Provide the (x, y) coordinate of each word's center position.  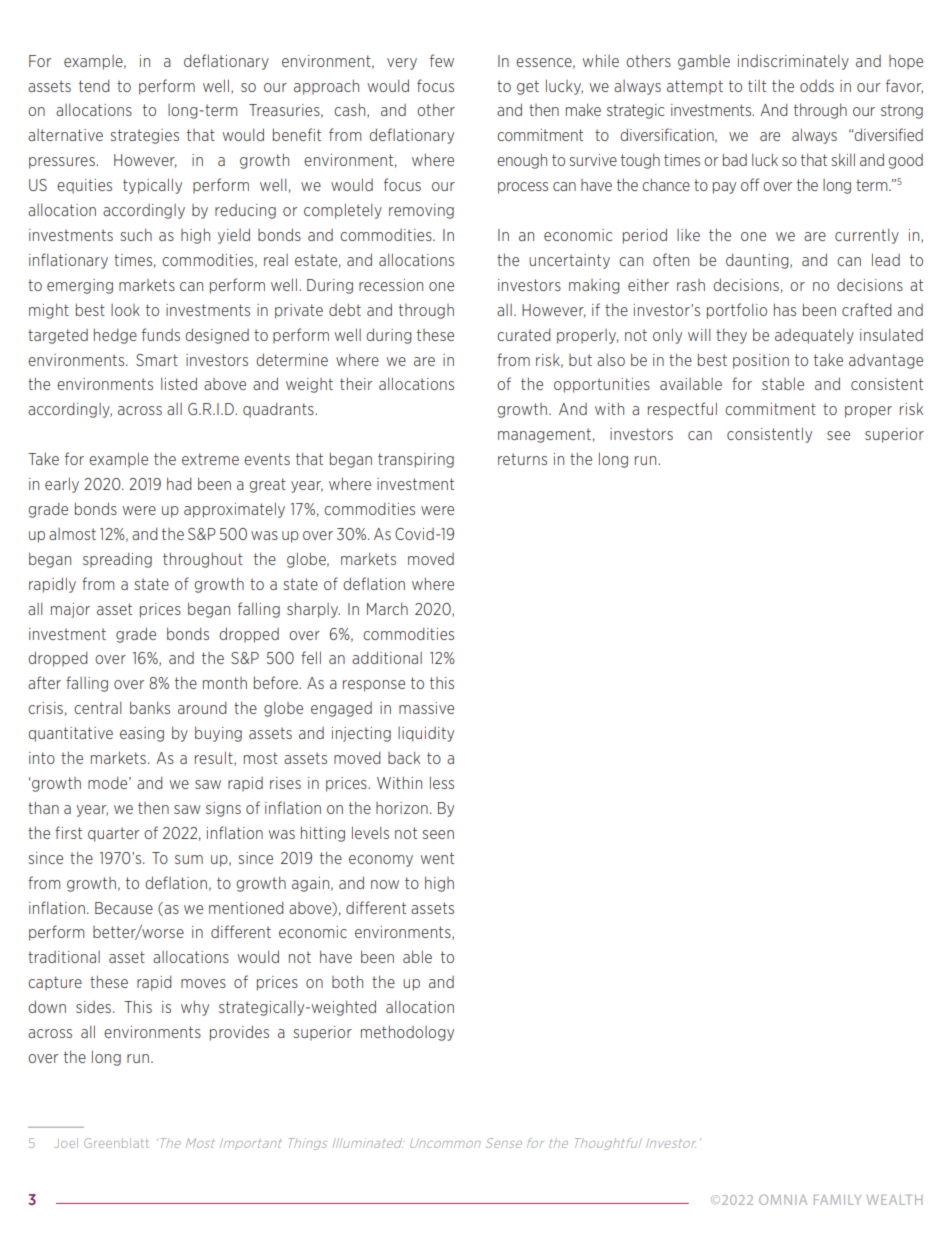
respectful (682, 410)
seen (438, 834)
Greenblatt (116, 1143)
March (387, 608)
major (70, 610)
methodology (407, 1033)
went (437, 858)
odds (817, 85)
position (761, 361)
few (442, 60)
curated (524, 334)
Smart (157, 360)
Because (124, 908)
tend (94, 85)
